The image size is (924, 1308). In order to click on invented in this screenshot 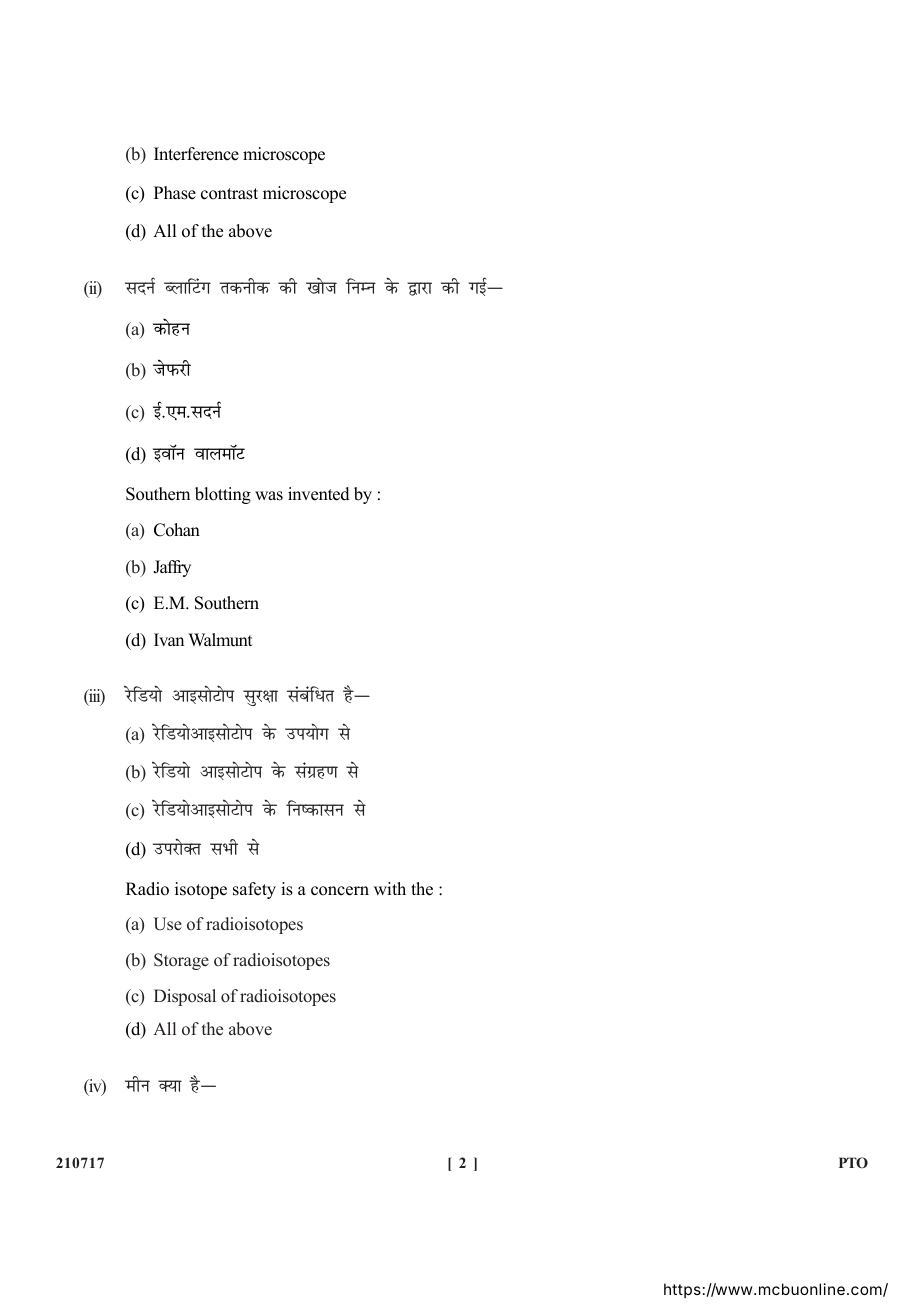, I will do `click(319, 494)`.
